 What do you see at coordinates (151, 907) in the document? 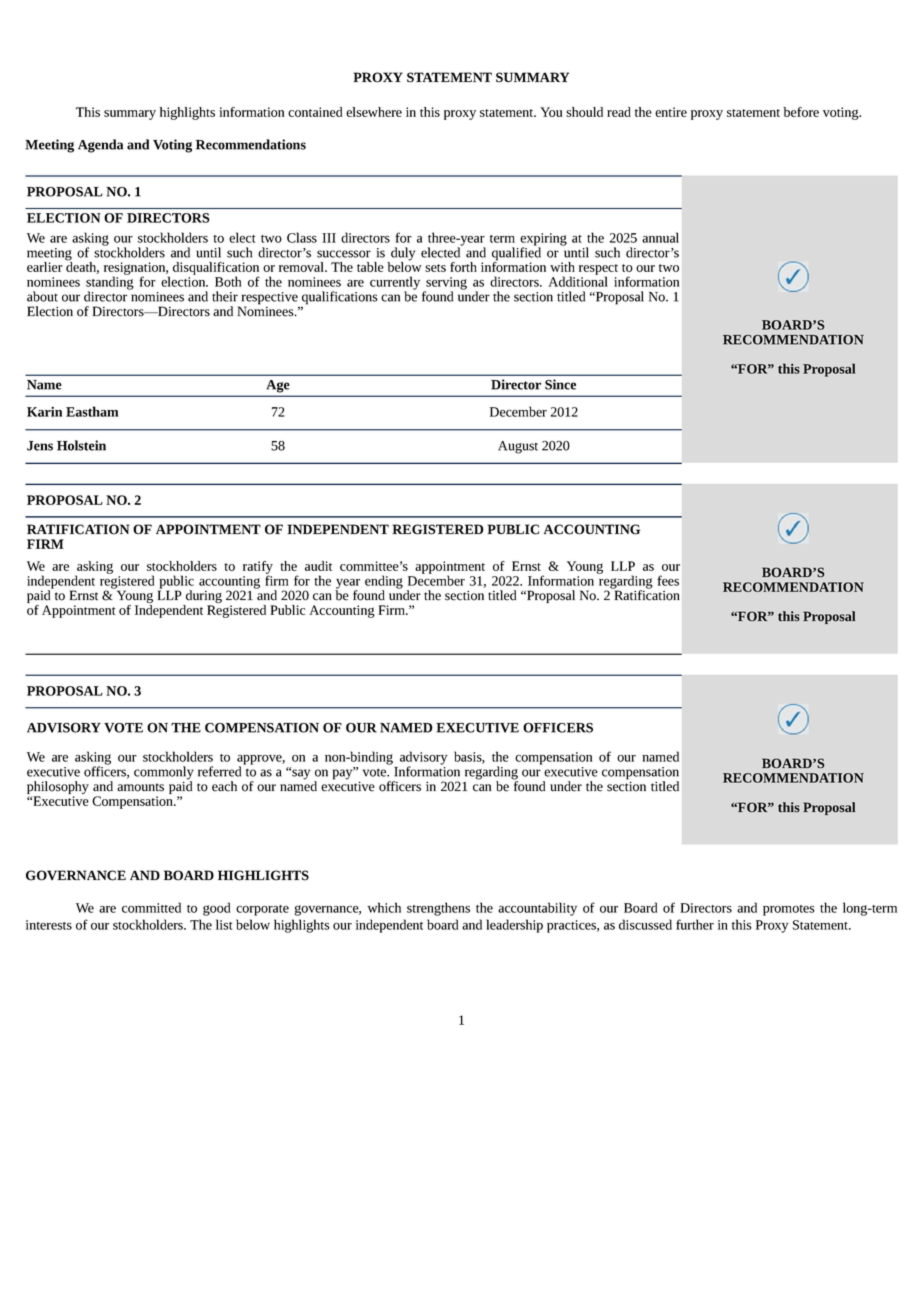
I see `committed` at bounding box center [151, 907].
